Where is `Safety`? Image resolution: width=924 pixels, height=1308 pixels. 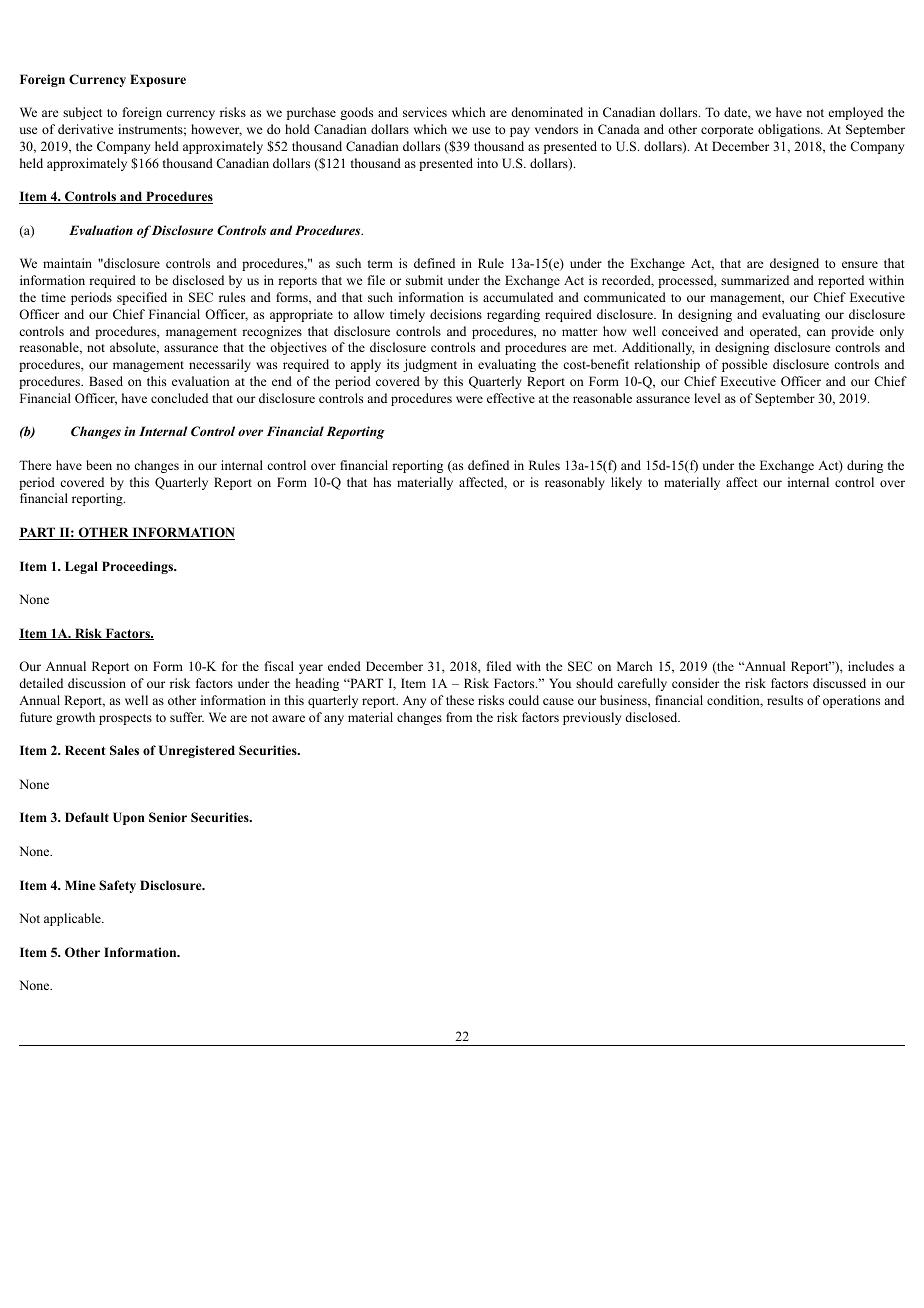 Safety is located at coordinates (117, 886).
